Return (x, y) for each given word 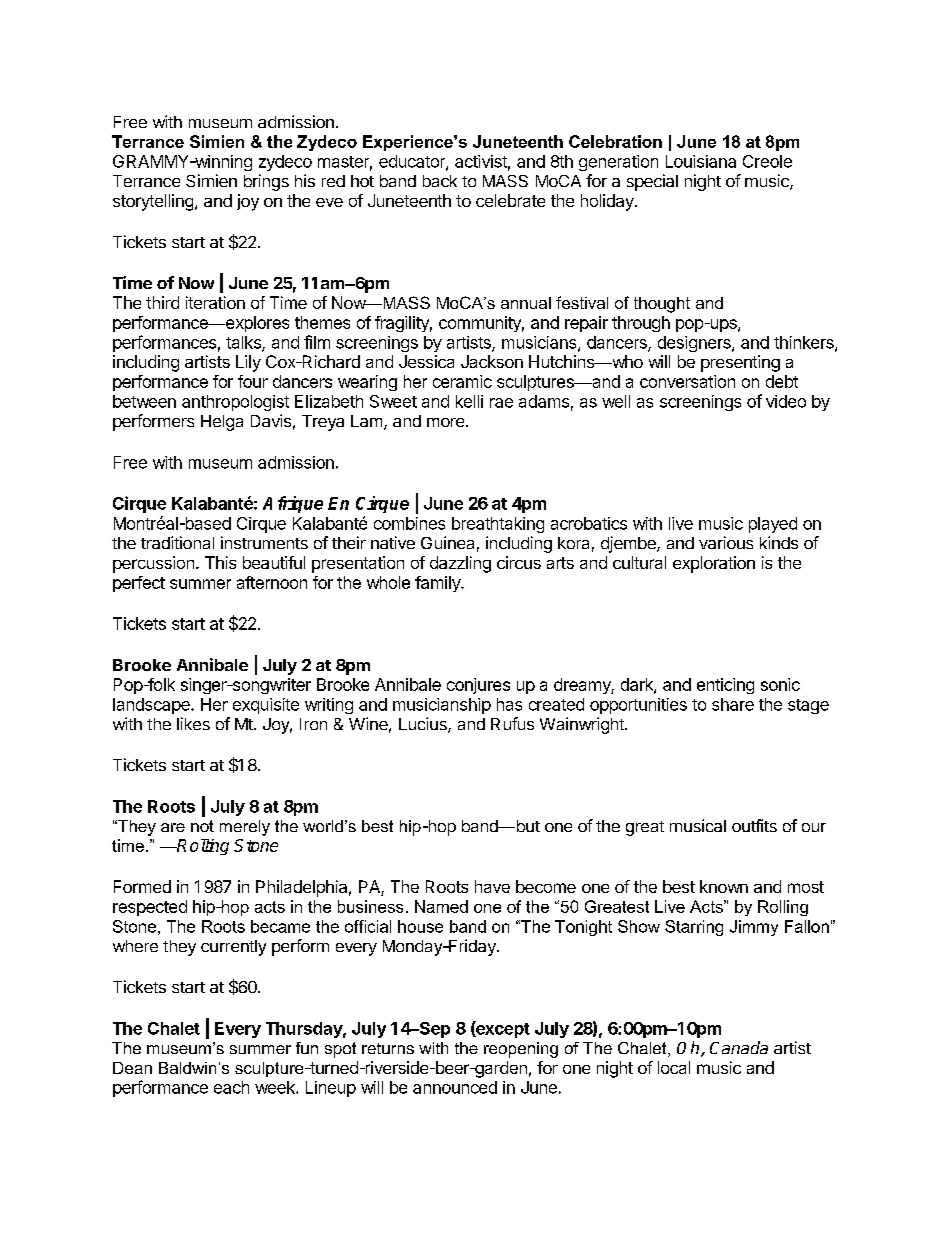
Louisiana (701, 161)
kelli (469, 401)
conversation (687, 381)
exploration (714, 564)
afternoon (272, 582)
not (202, 826)
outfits (754, 825)
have (492, 886)
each (231, 1087)
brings (266, 182)
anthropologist (235, 403)
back (440, 181)
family (438, 584)
